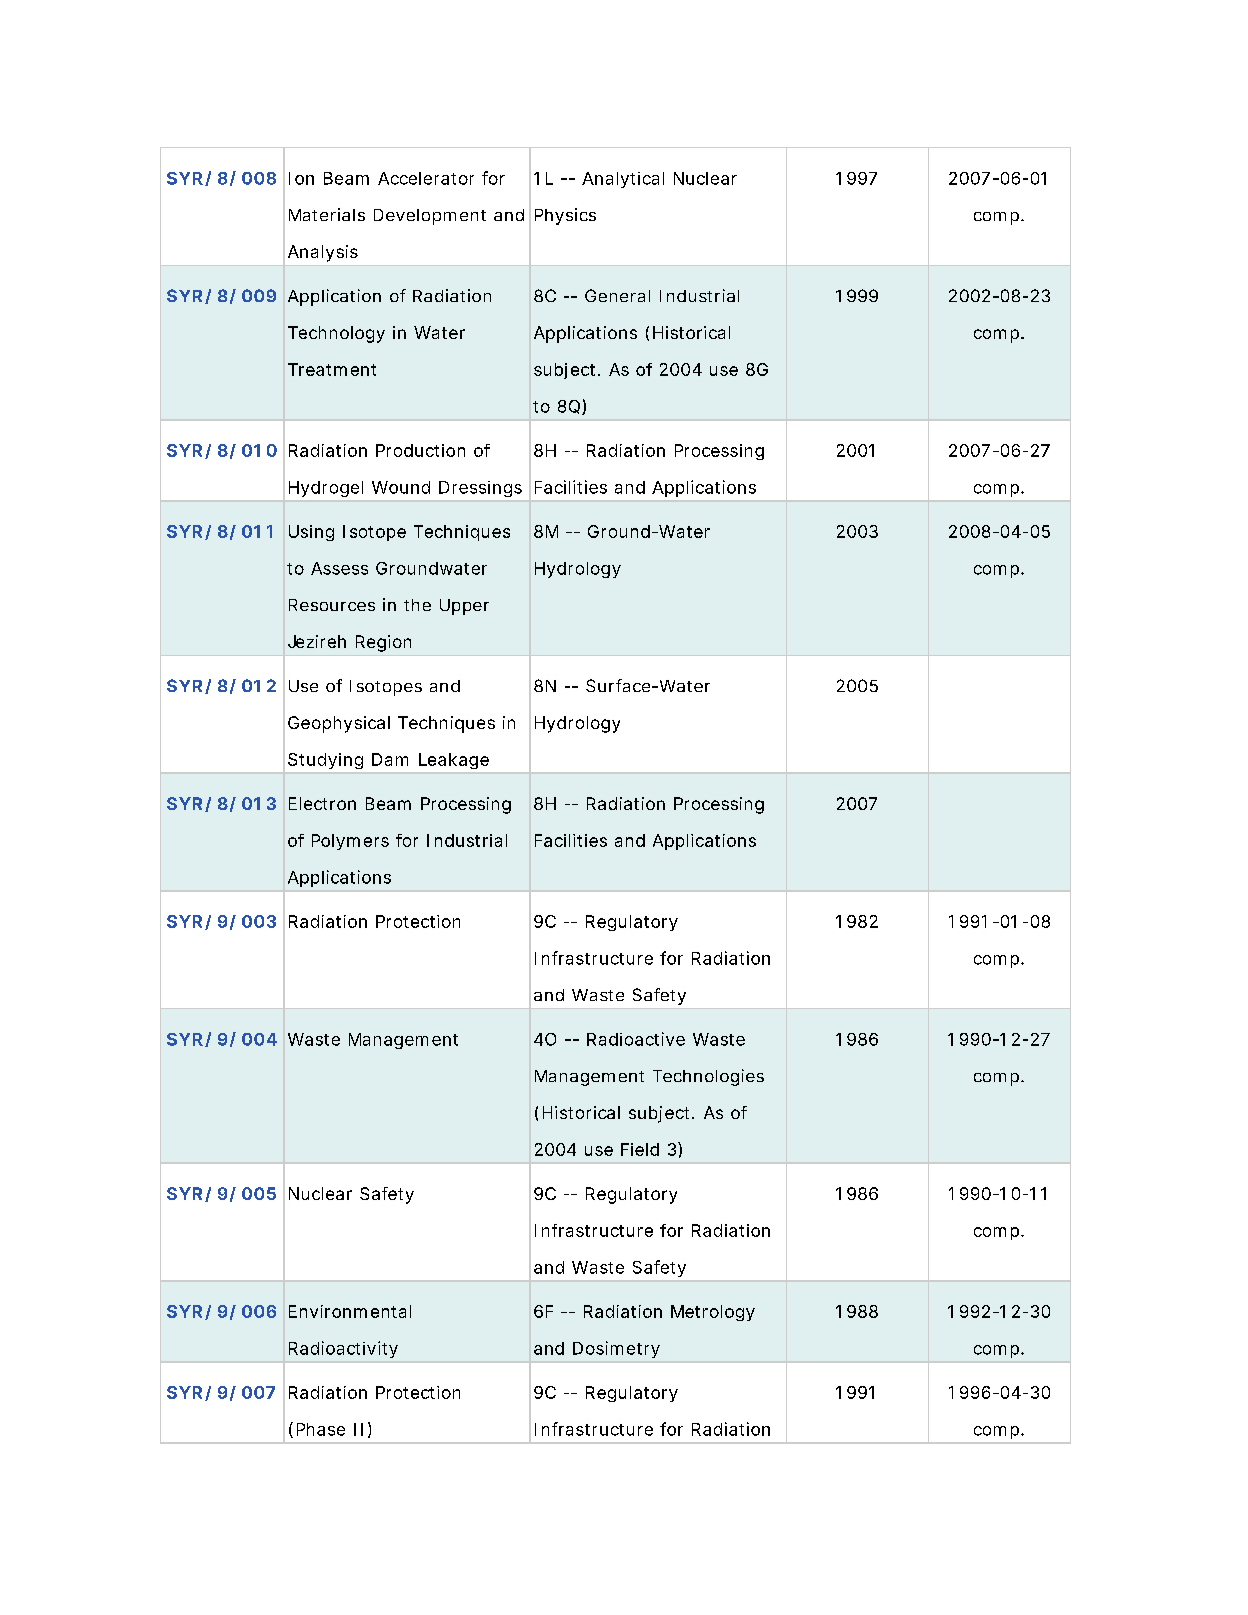  Describe the element at coordinates (343, 1349) in the page. I see `Radioactivity` at that location.
